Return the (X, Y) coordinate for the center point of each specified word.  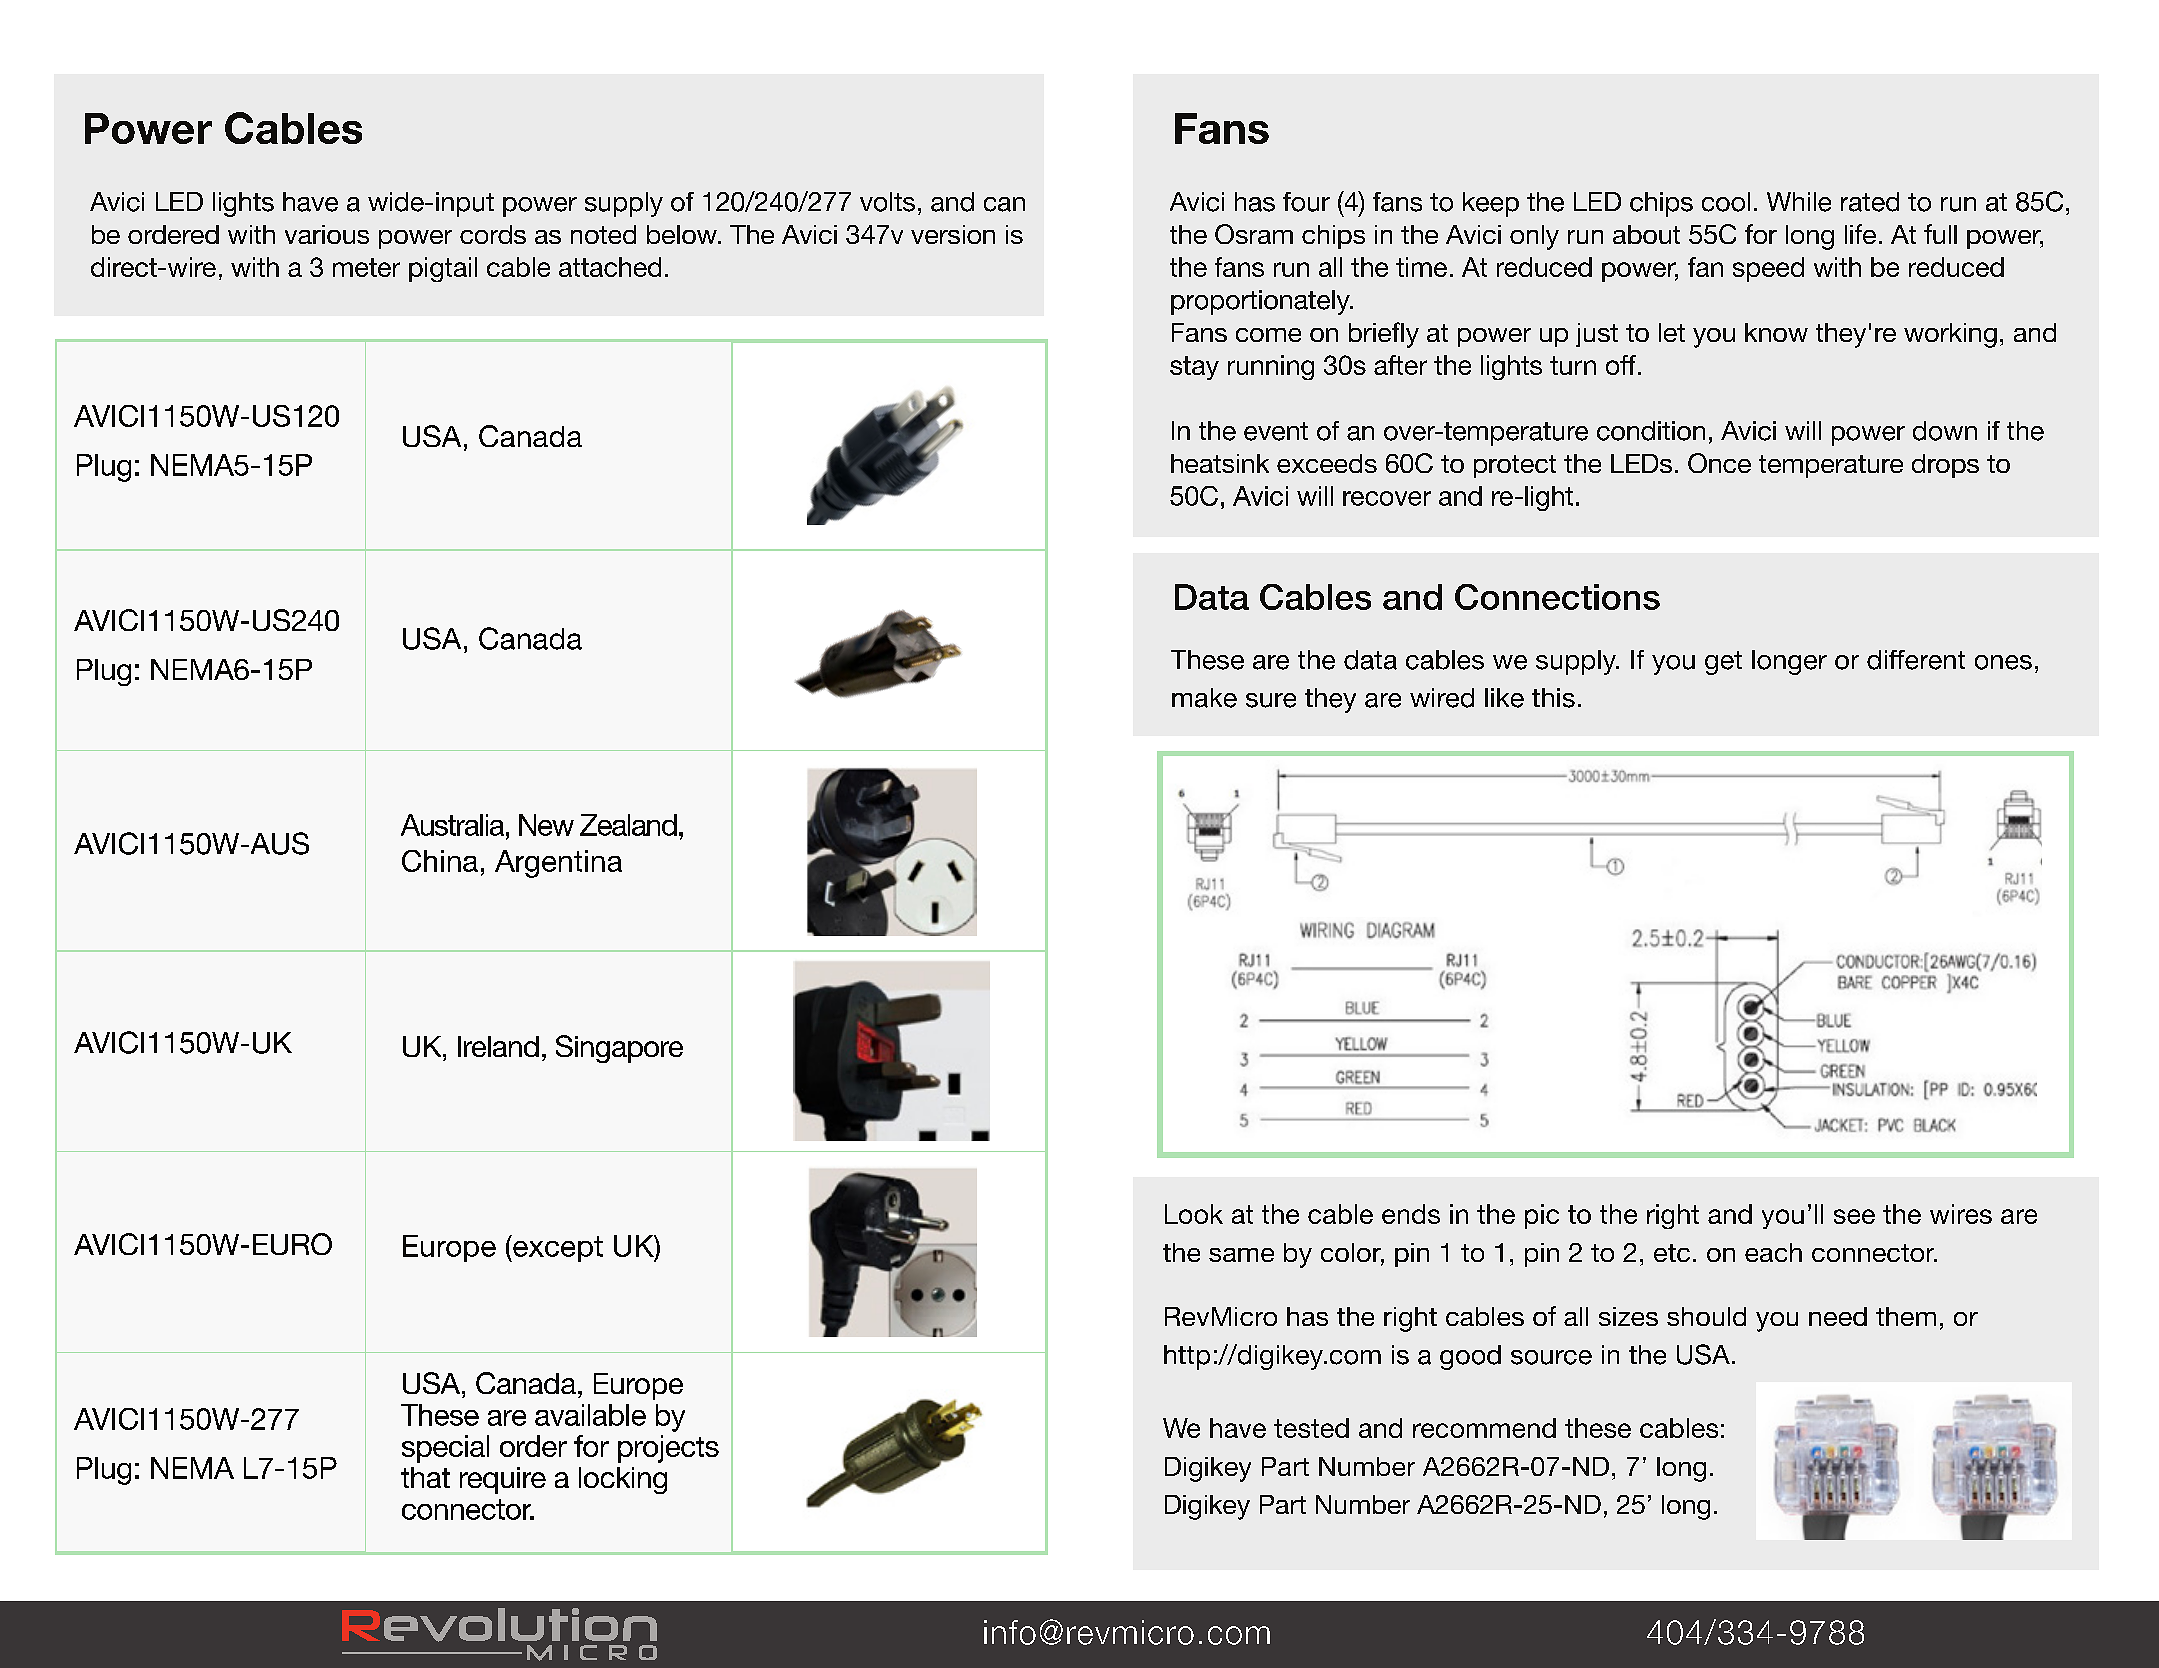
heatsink (1220, 463)
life (1860, 234)
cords (493, 234)
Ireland (498, 1046)
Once (1719, 463)
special (445, 1449)
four (1306, 202)
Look (1194, 1214)
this (1553, 698)
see (1854, 1216)
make (1204, 698)
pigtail (443, 269)
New (546, 825)
